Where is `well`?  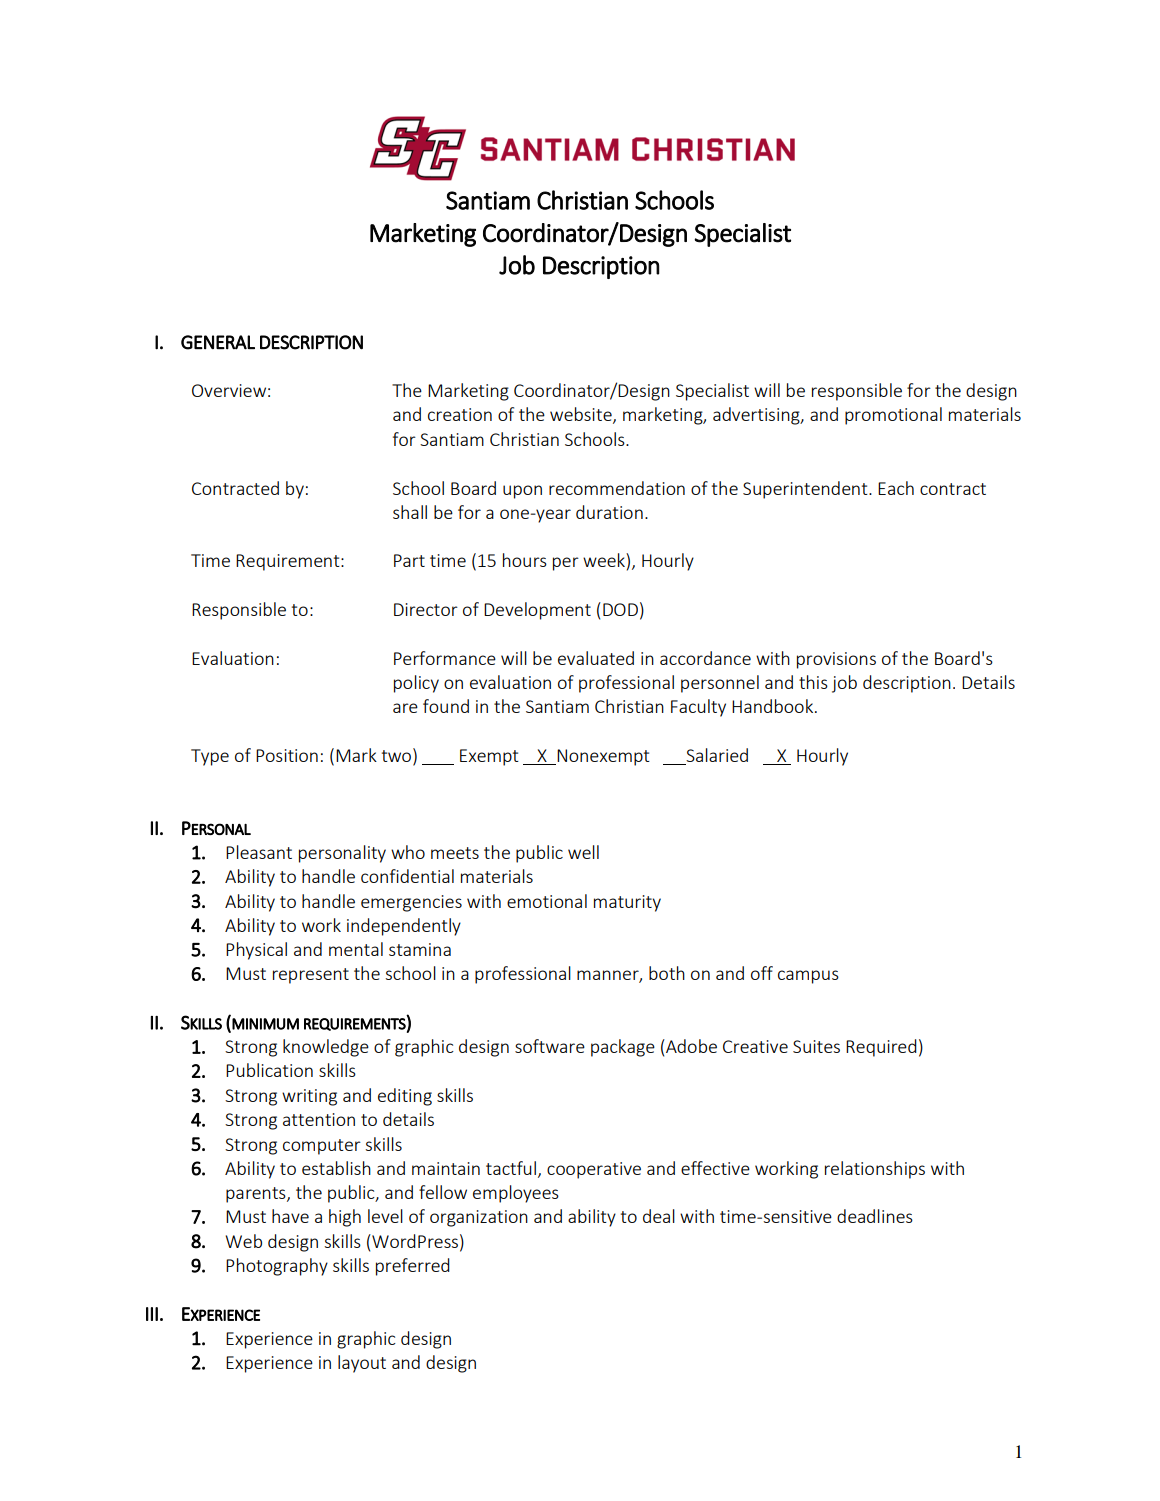 well is located at coordinates (583, 852).
